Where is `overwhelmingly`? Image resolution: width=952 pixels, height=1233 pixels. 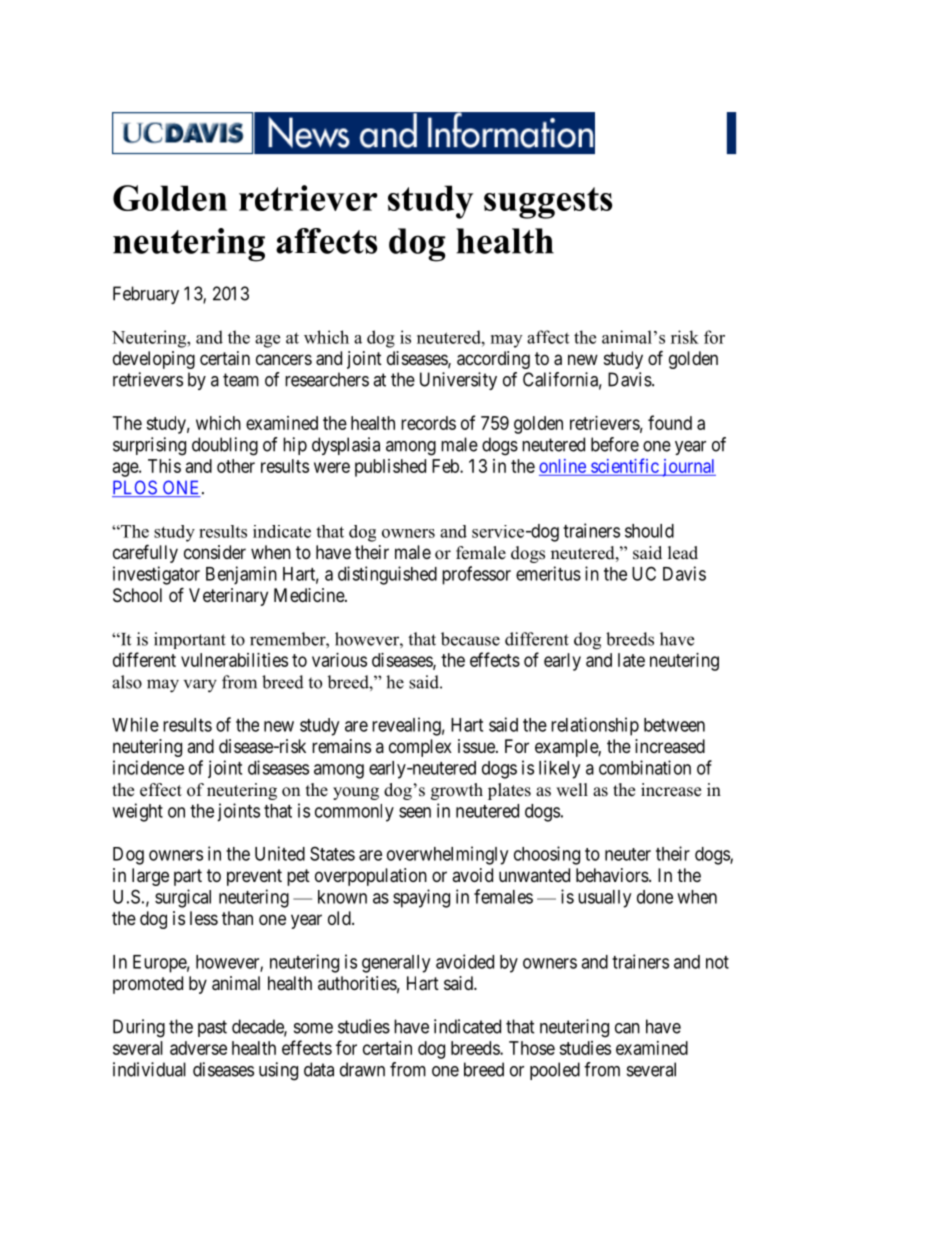
overwhelmingly is located at coordinates (447, 855).
